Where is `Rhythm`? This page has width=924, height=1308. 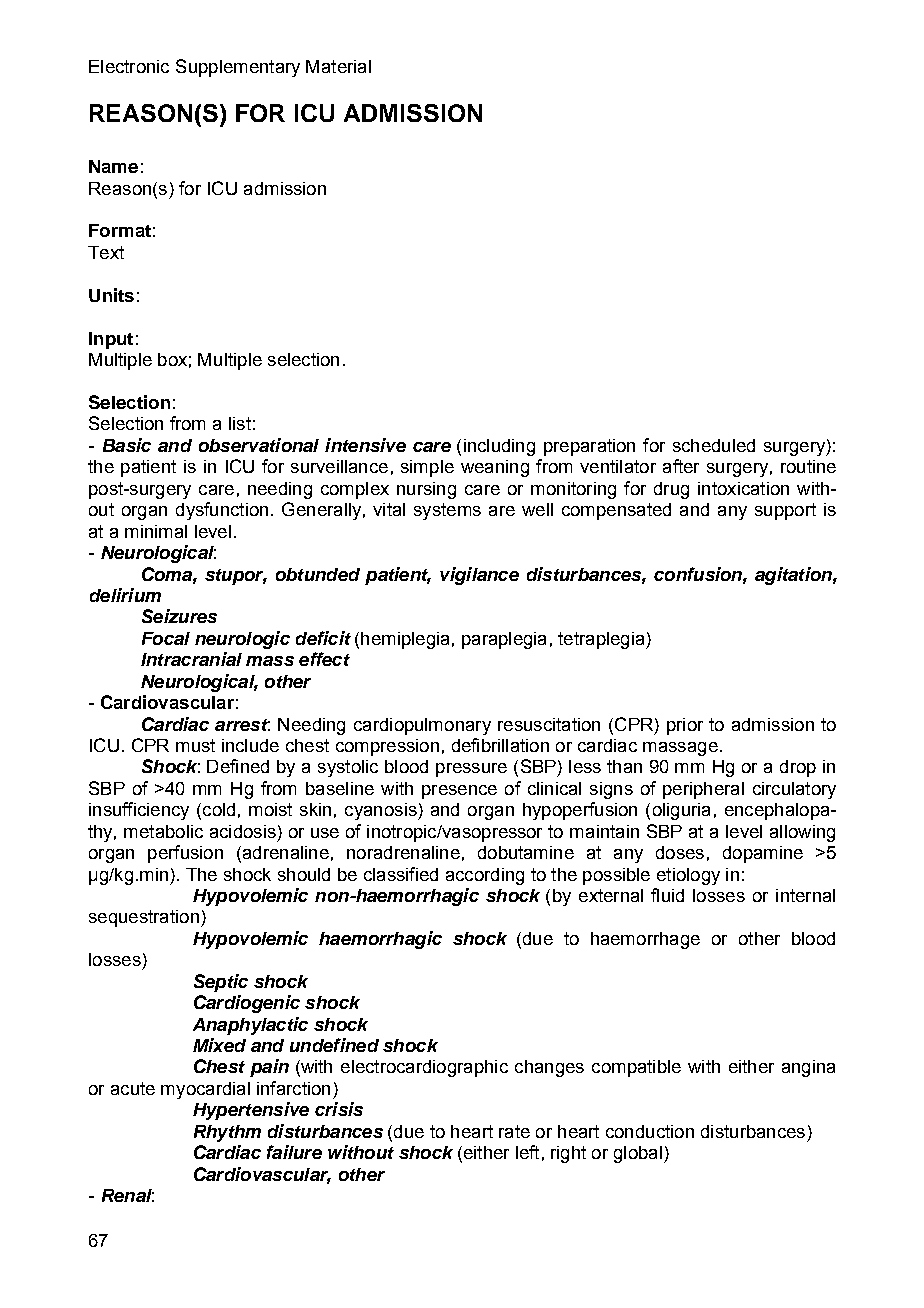
Rhythm is located at coordinates (227, 1133).
